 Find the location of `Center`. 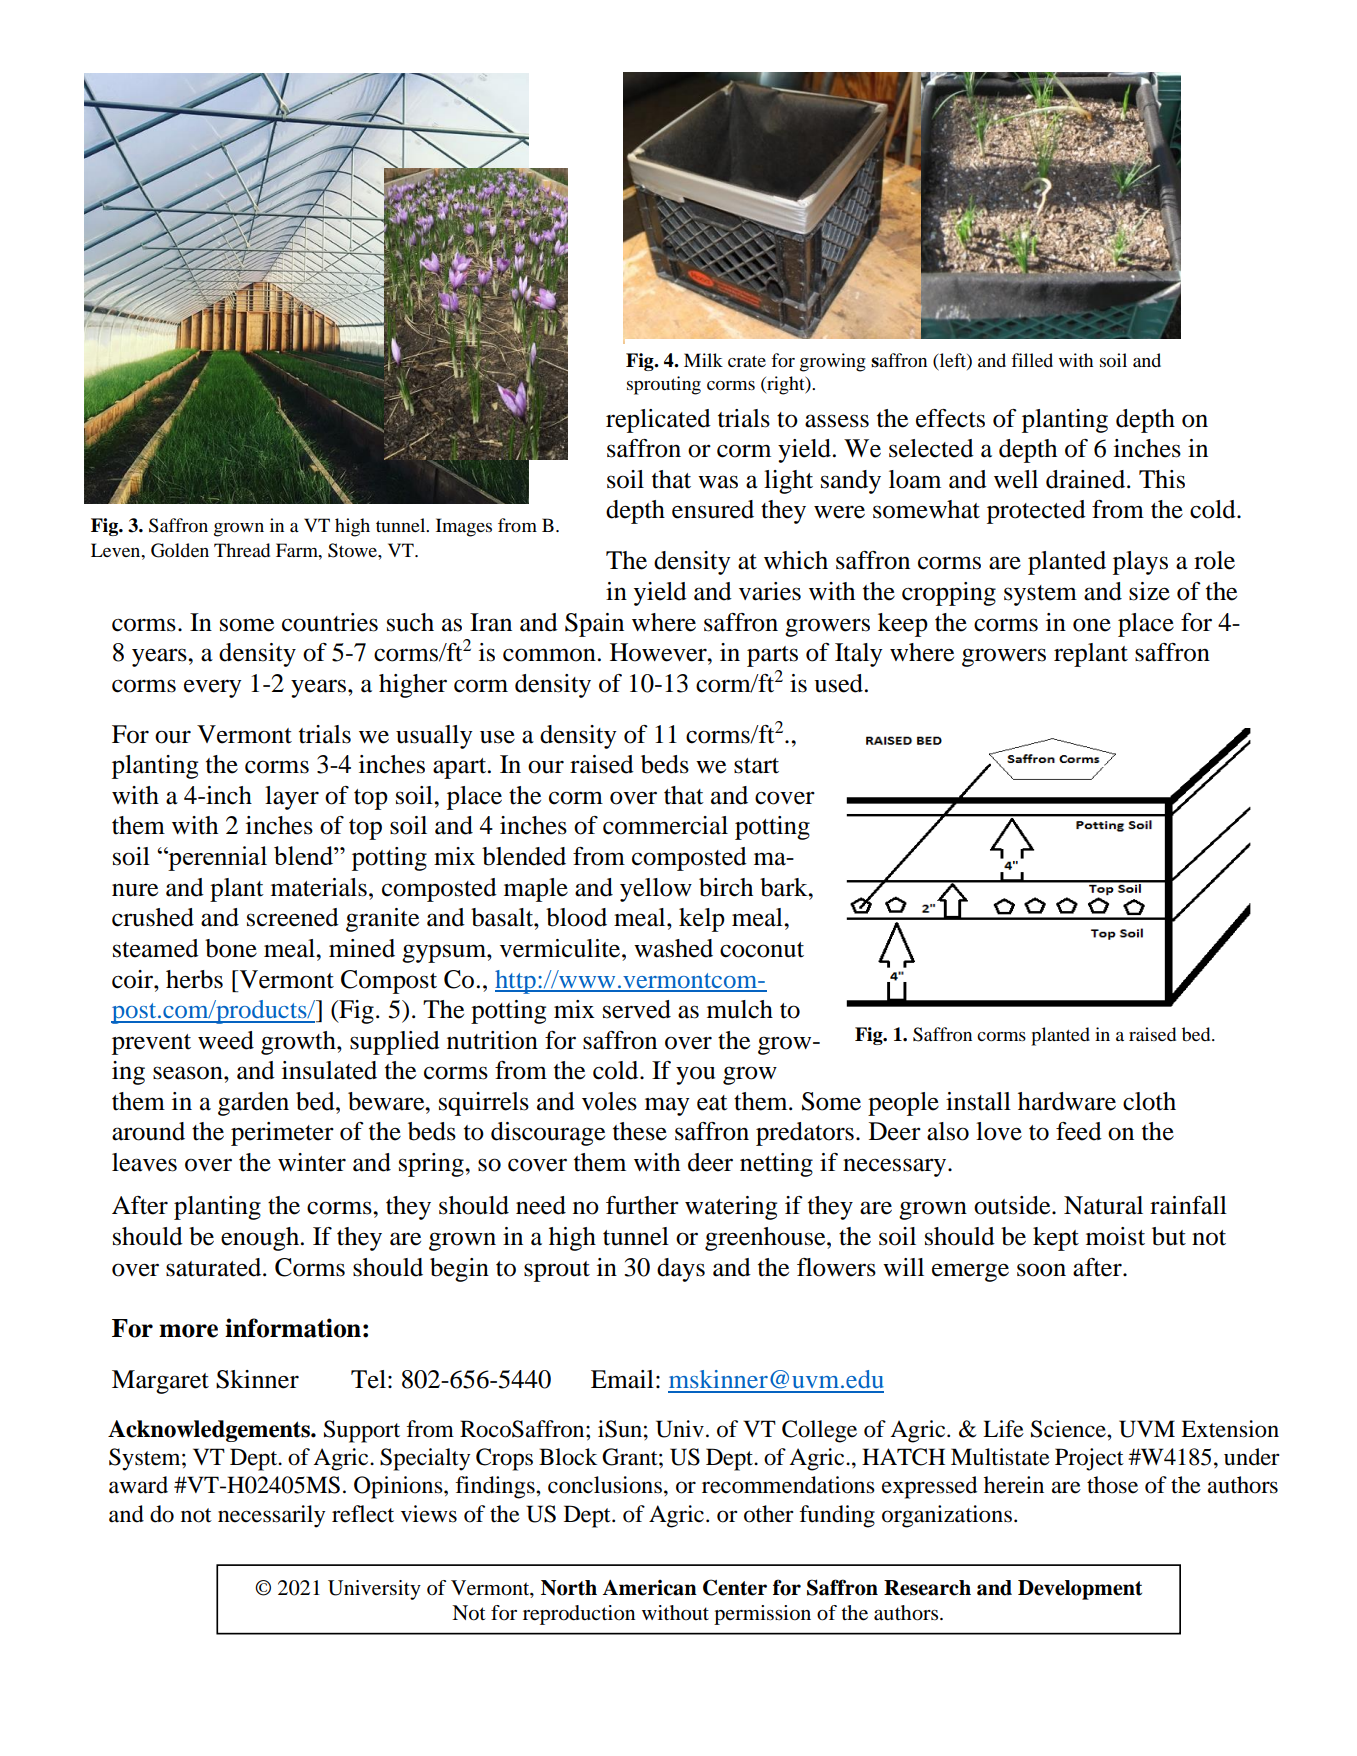

Center is located at coordinates (735, 1587).
